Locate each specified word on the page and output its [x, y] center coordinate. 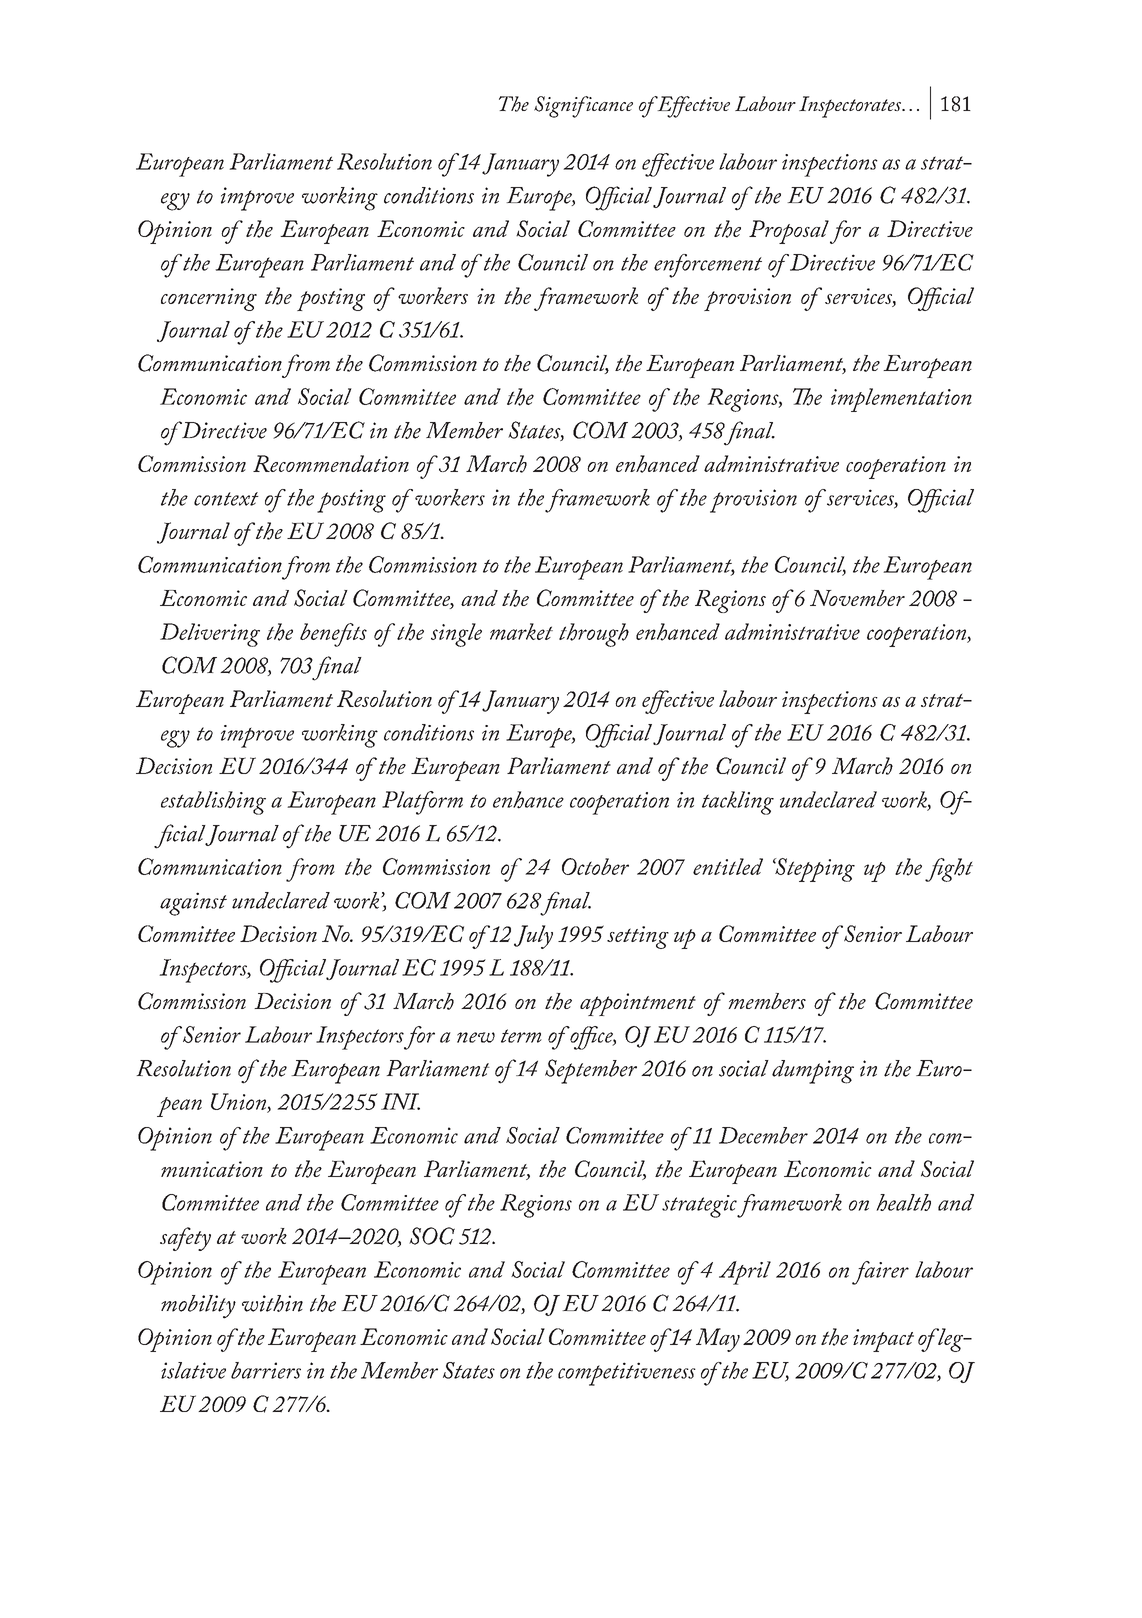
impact [883, 1340]
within [272, 1303]
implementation [901, 400]
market [521, 631]
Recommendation [331, 463]
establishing [213, 803]
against [193, 904]
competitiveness [627, 1374]
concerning [209, 299]
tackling [738, 803]
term [521, 1036]
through [594, 635]
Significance [583, 107]
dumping [813, 1072]
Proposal [789, 232]
